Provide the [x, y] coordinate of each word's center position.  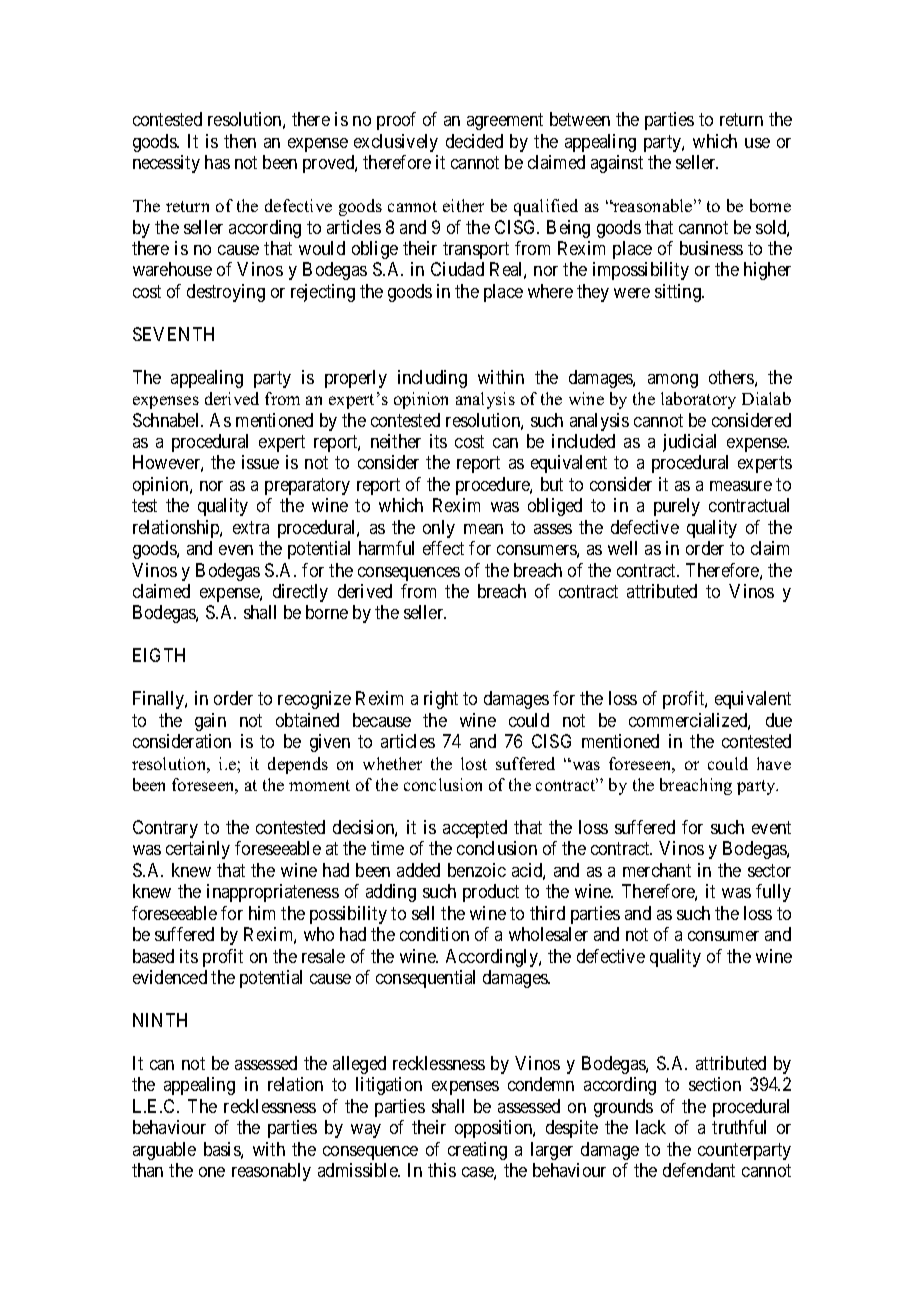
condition [434, 934]
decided [474, 141]
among [673, 381]
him [262, 913]
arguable [164, 1151]
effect [443, 548]
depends [298, 765]
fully [773, 893]
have [774, 763]
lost [474, 763]
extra [251, 527]
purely [677, 507]
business [711, 248]
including [432, 379]
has [217, 162]
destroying [226, 293]
